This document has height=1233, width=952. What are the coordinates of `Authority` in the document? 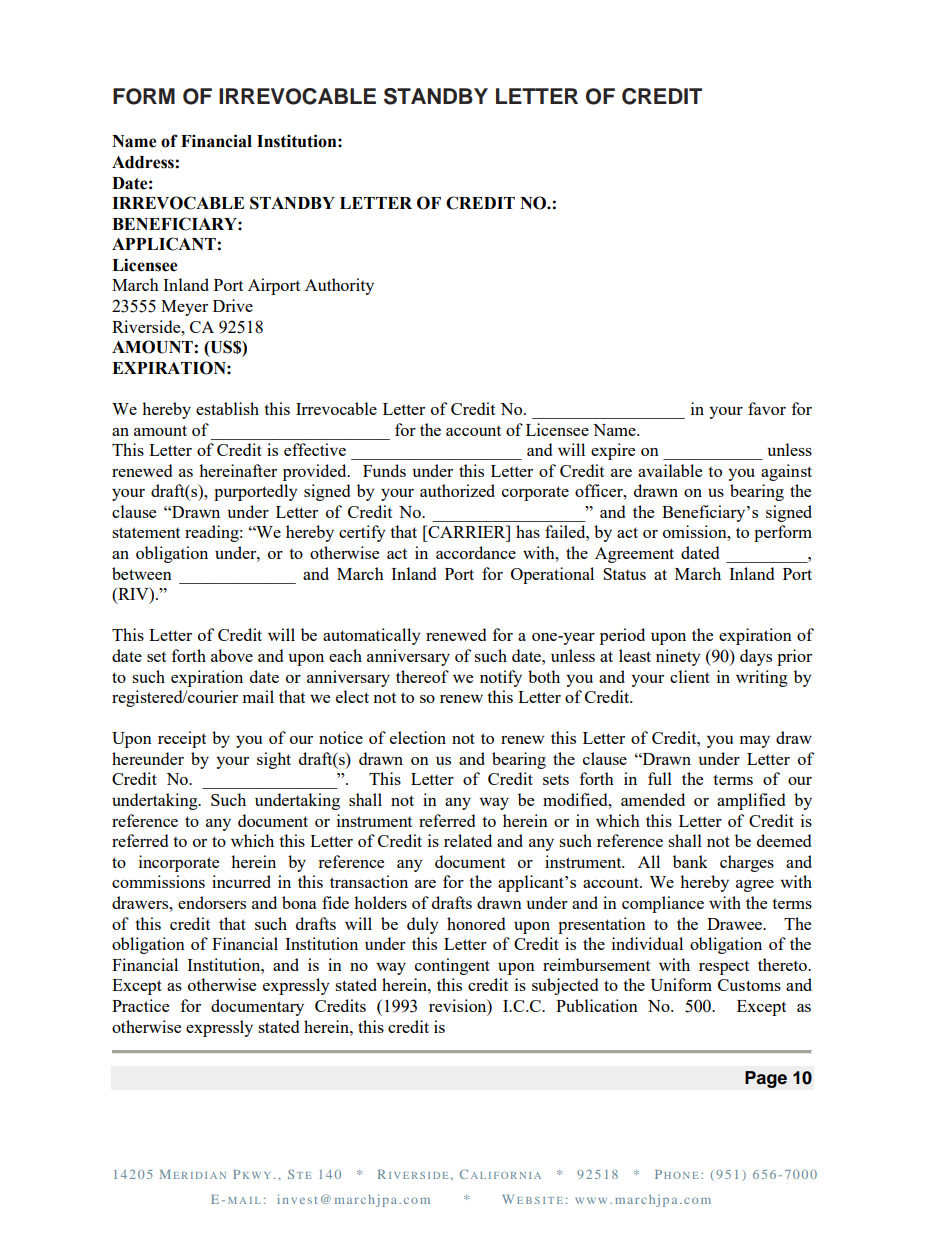 It's located at (339, 286).
